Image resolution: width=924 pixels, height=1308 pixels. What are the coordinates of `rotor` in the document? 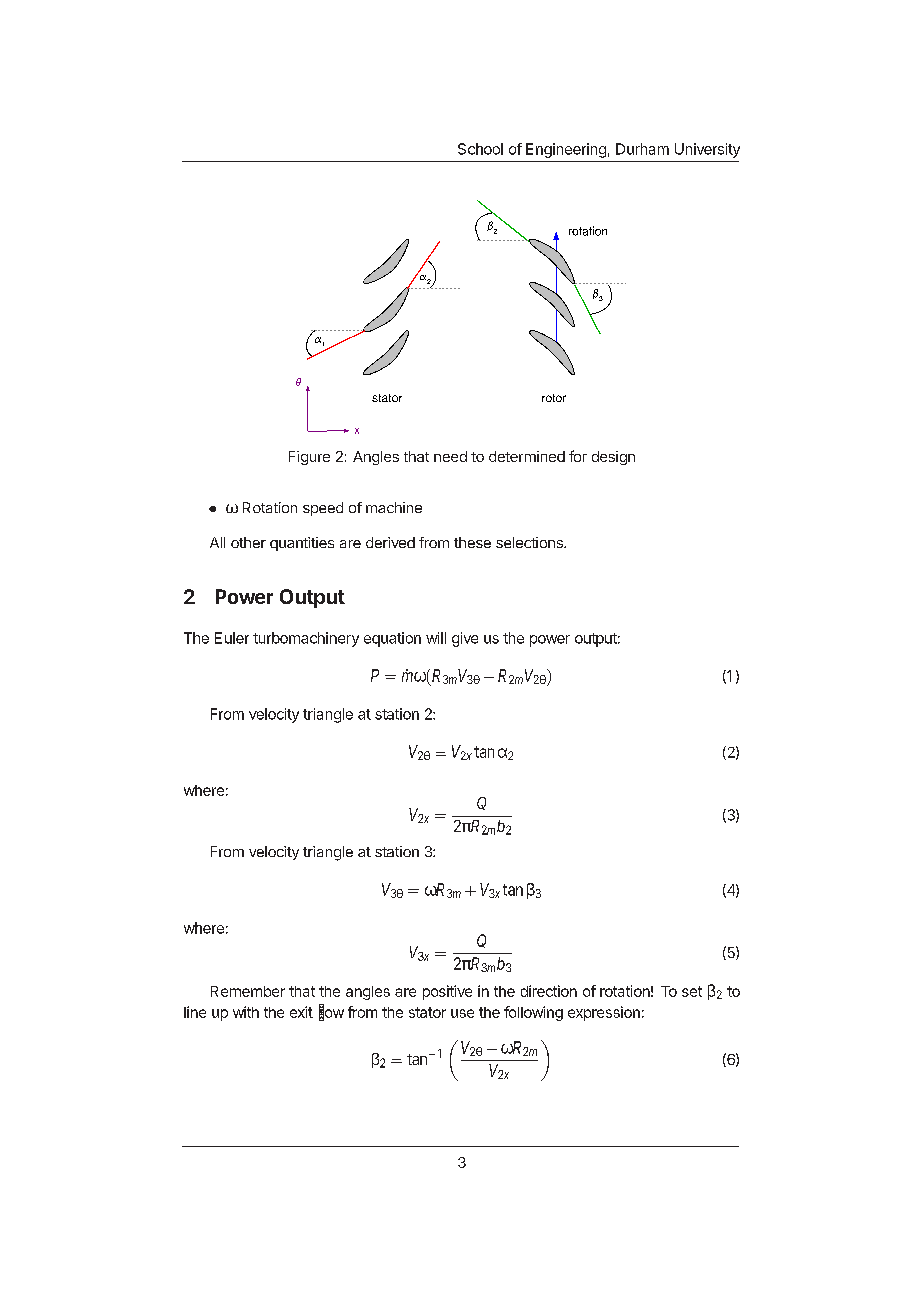 It's located at (554, 398).
